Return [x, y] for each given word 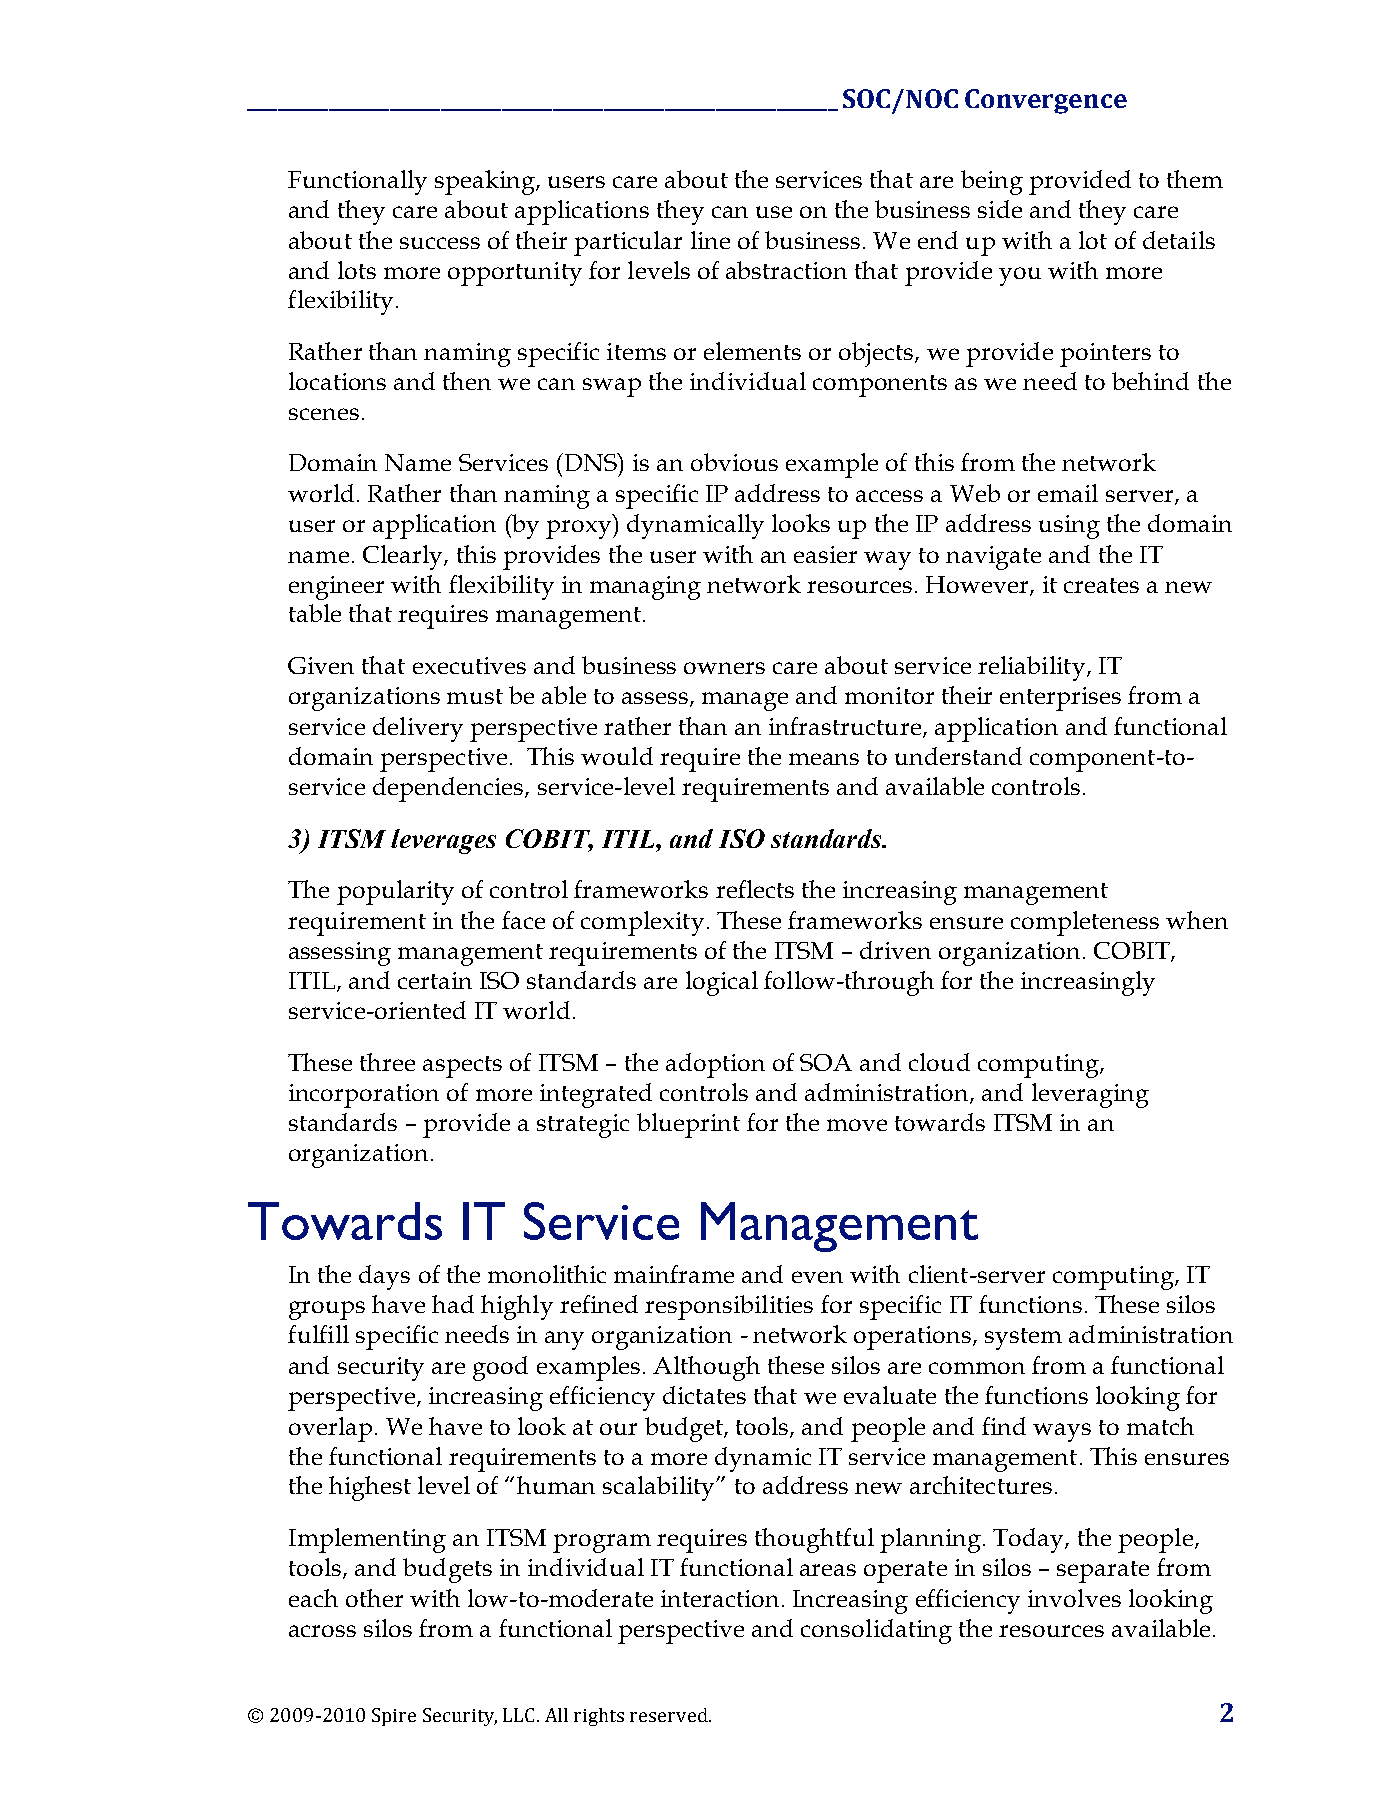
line [710, 240]
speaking [486, 182]
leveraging [1090, 1095]
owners [724, 668]
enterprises [1060, 699]
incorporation [364, 1096]
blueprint [688, 1125]
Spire [394, 1717]
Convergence [1046, 101]
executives [469, 665]
